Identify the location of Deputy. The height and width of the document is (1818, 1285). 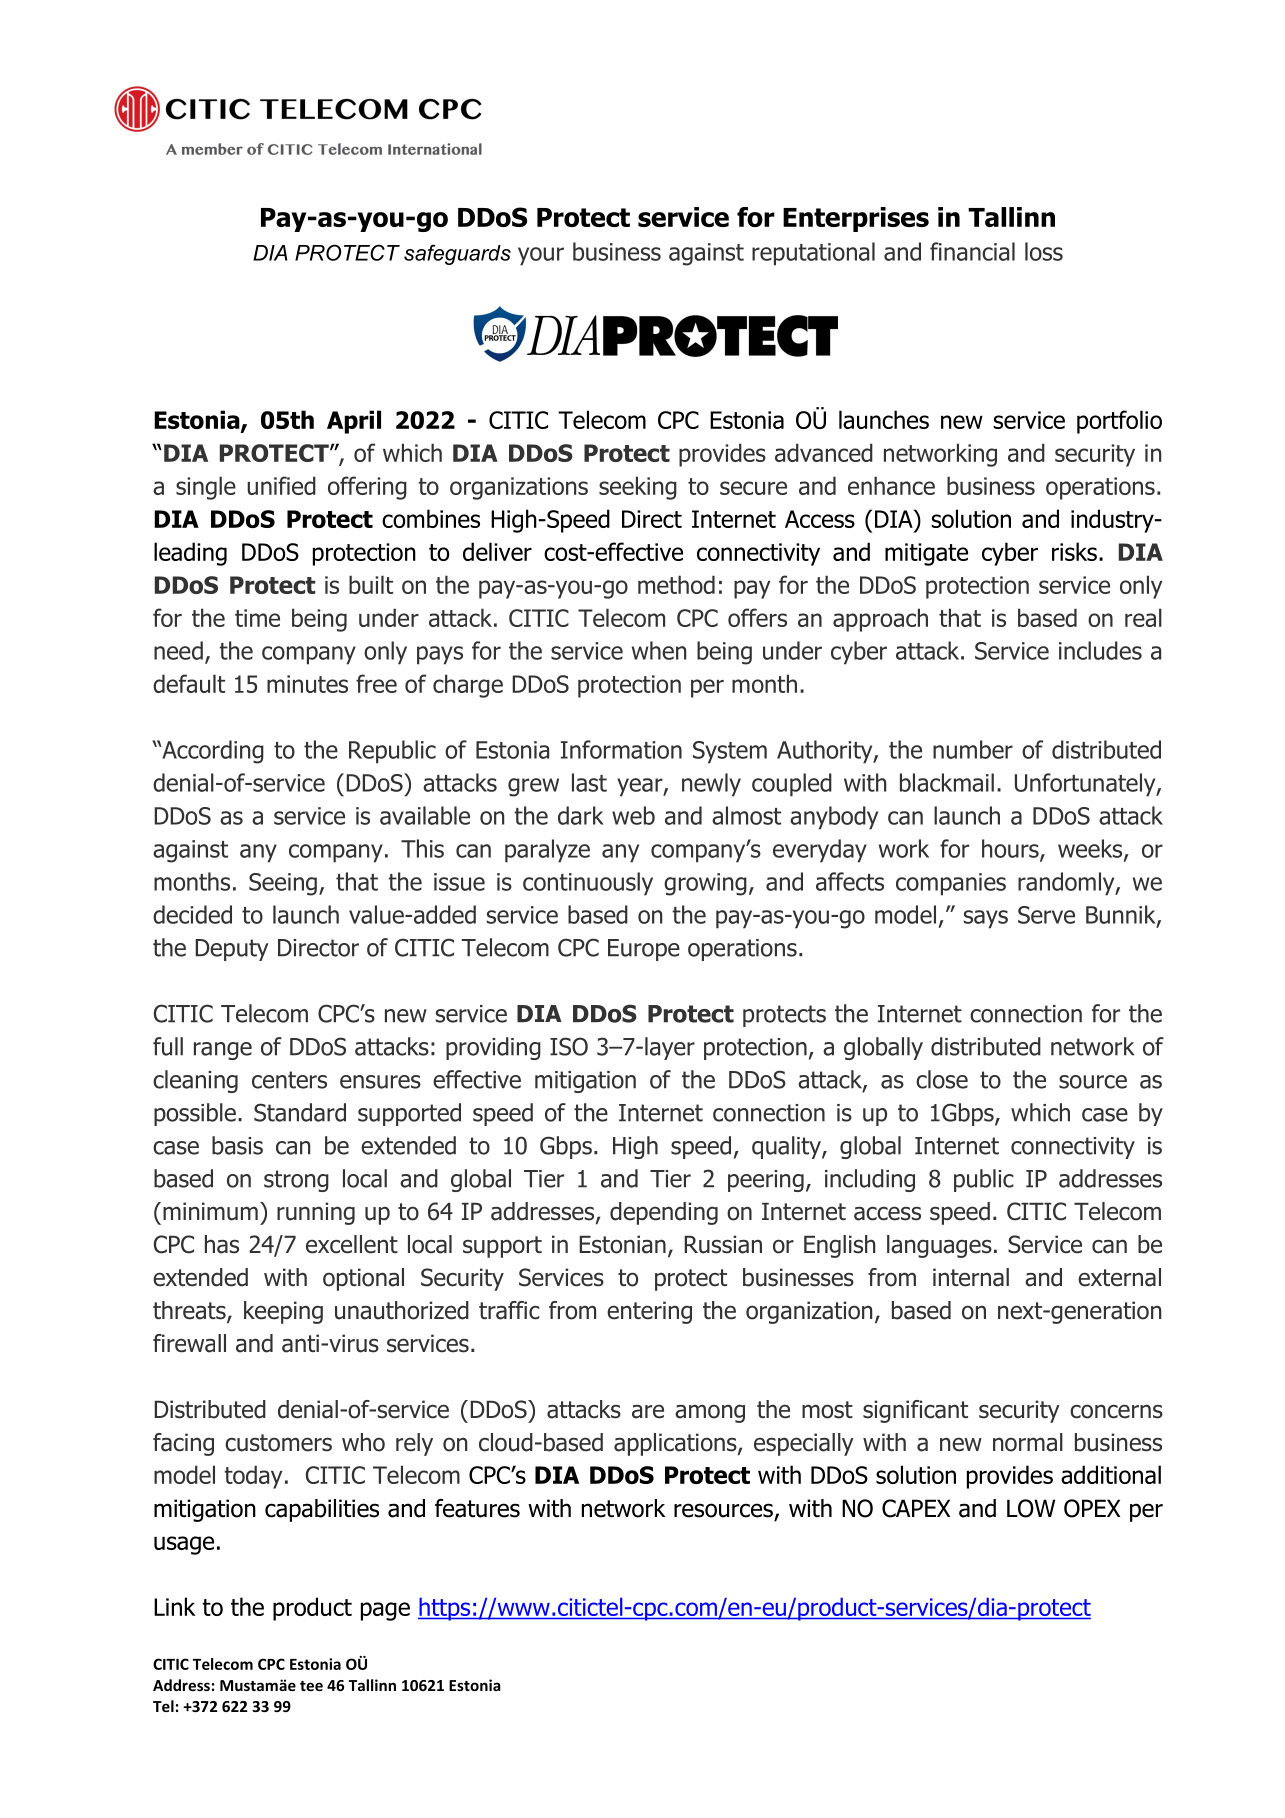
(231, 950).
